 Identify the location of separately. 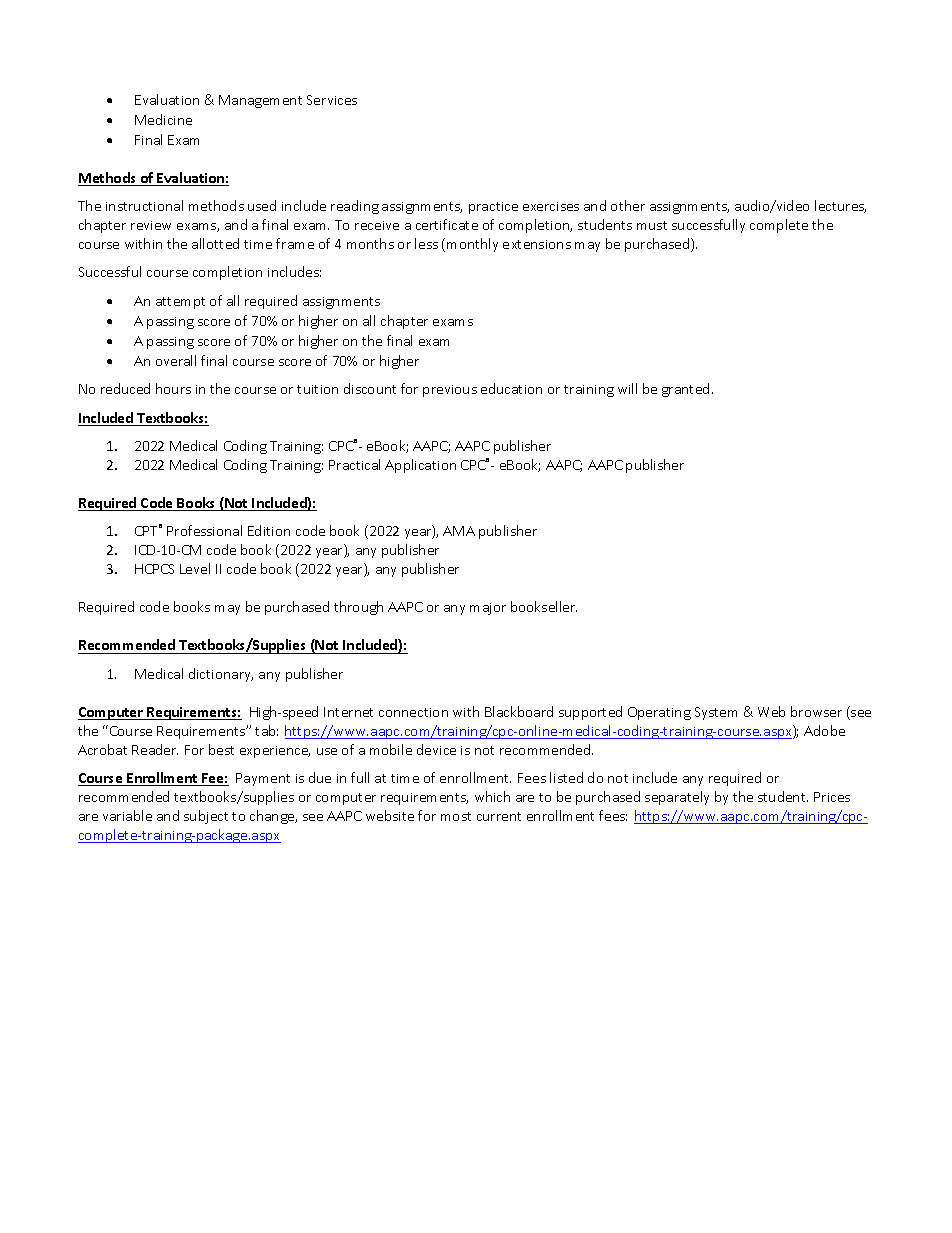
(677, 798).
